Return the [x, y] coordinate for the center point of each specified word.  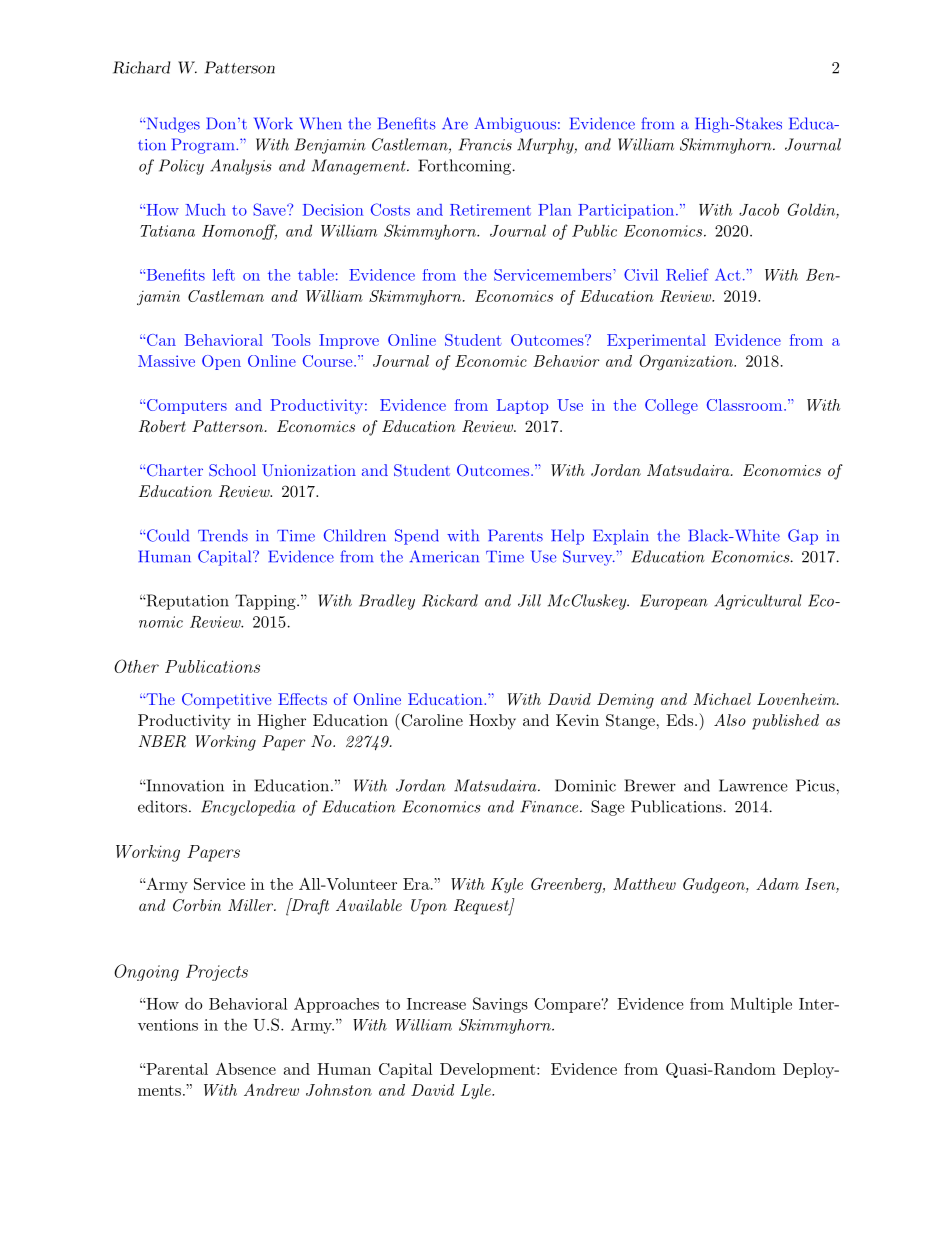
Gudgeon [715, 886]
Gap [803, 537]
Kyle [507, 885]
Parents [515, 535]
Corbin [197, 905]
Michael [722, 699]
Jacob [759, 209]
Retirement [490, 210]
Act [728, 274]
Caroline [431, 720]
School [232, 470]
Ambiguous [515, 125]
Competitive [226, 700]
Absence [246, 1068]
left [224, 275]
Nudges [172, 125]
